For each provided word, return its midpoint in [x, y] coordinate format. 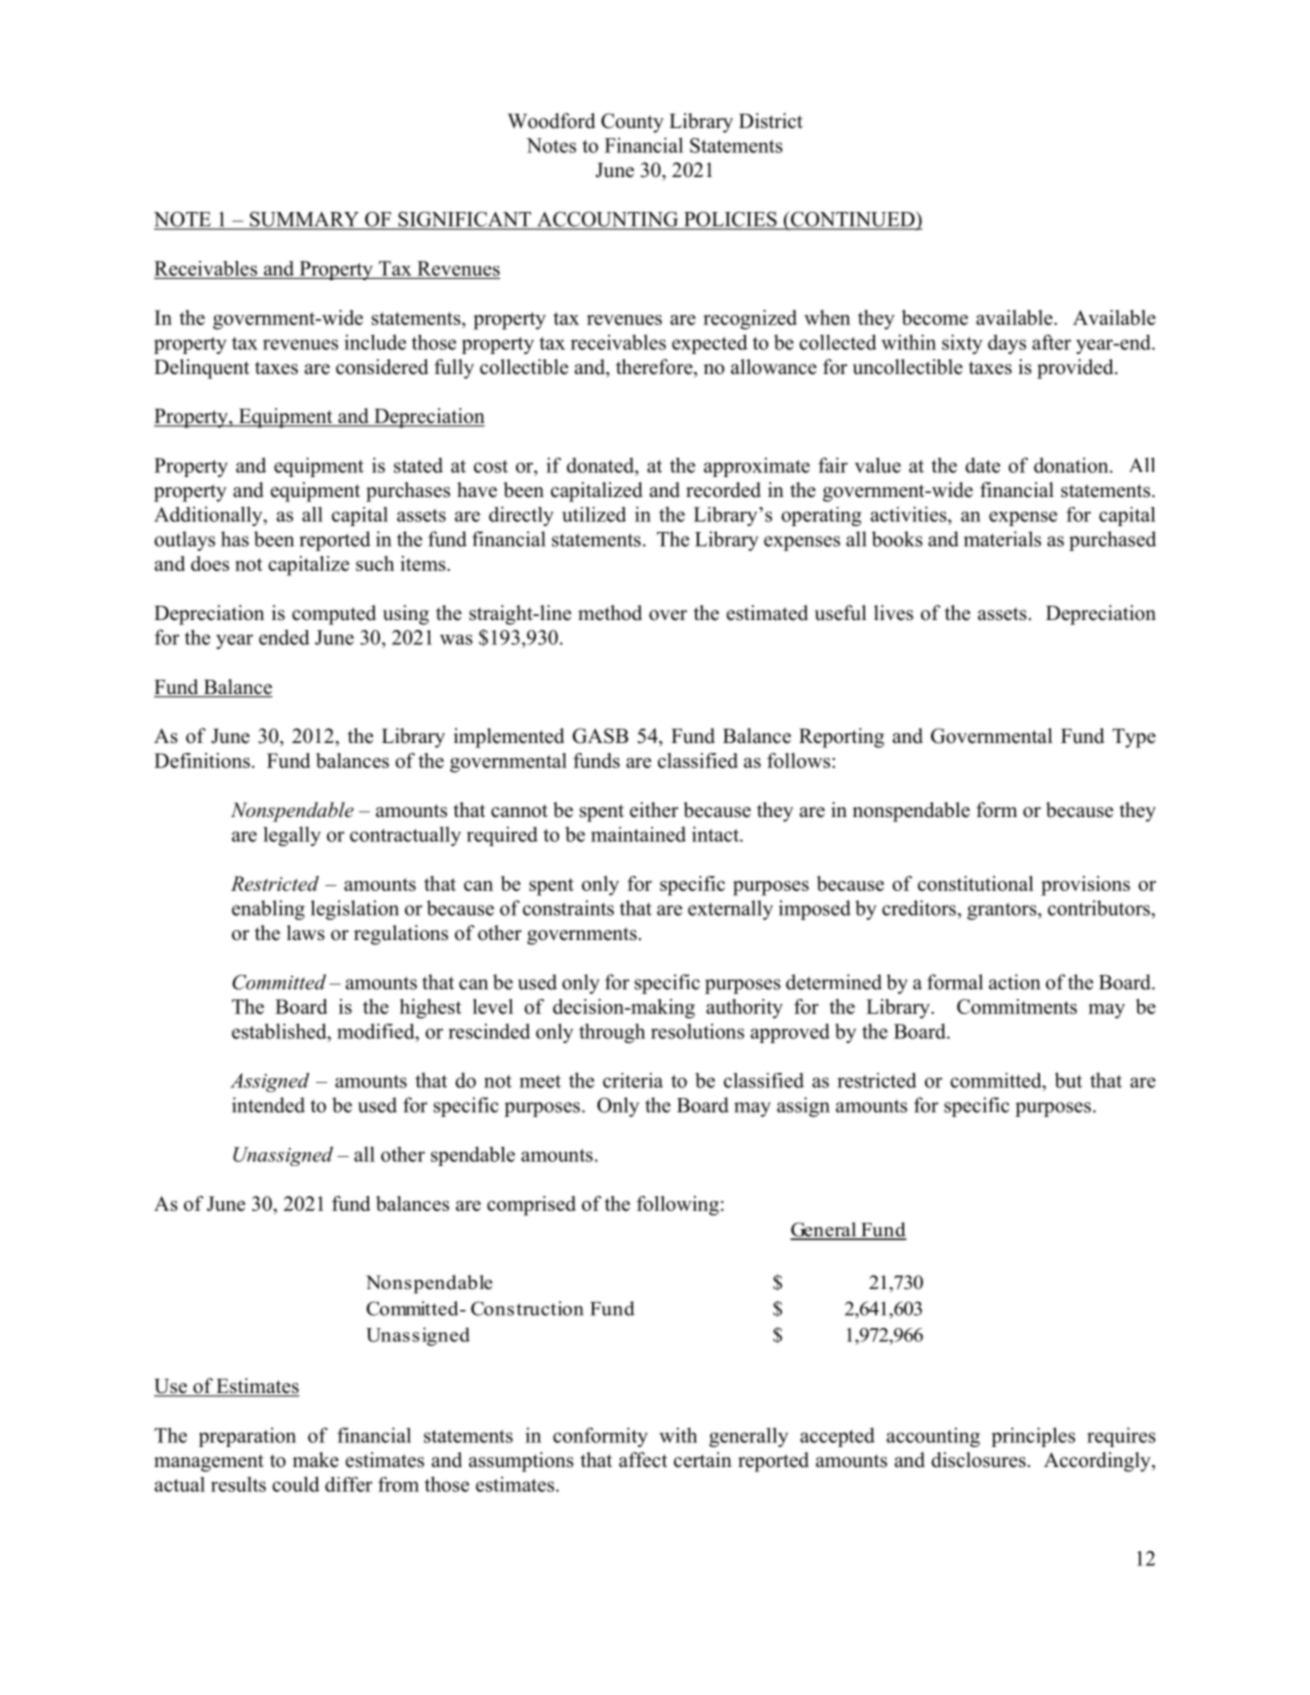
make [316, 1460]
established [280, 1031]
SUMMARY [304, 220]
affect [643, 1460]
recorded [723, 490]
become [935, 317]
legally [292, 836]
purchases [408, 492]
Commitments [1017, 1006]
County [632, 123]
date [982, 465]
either [654, 810]
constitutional [976, 883]
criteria [633, 1080]
